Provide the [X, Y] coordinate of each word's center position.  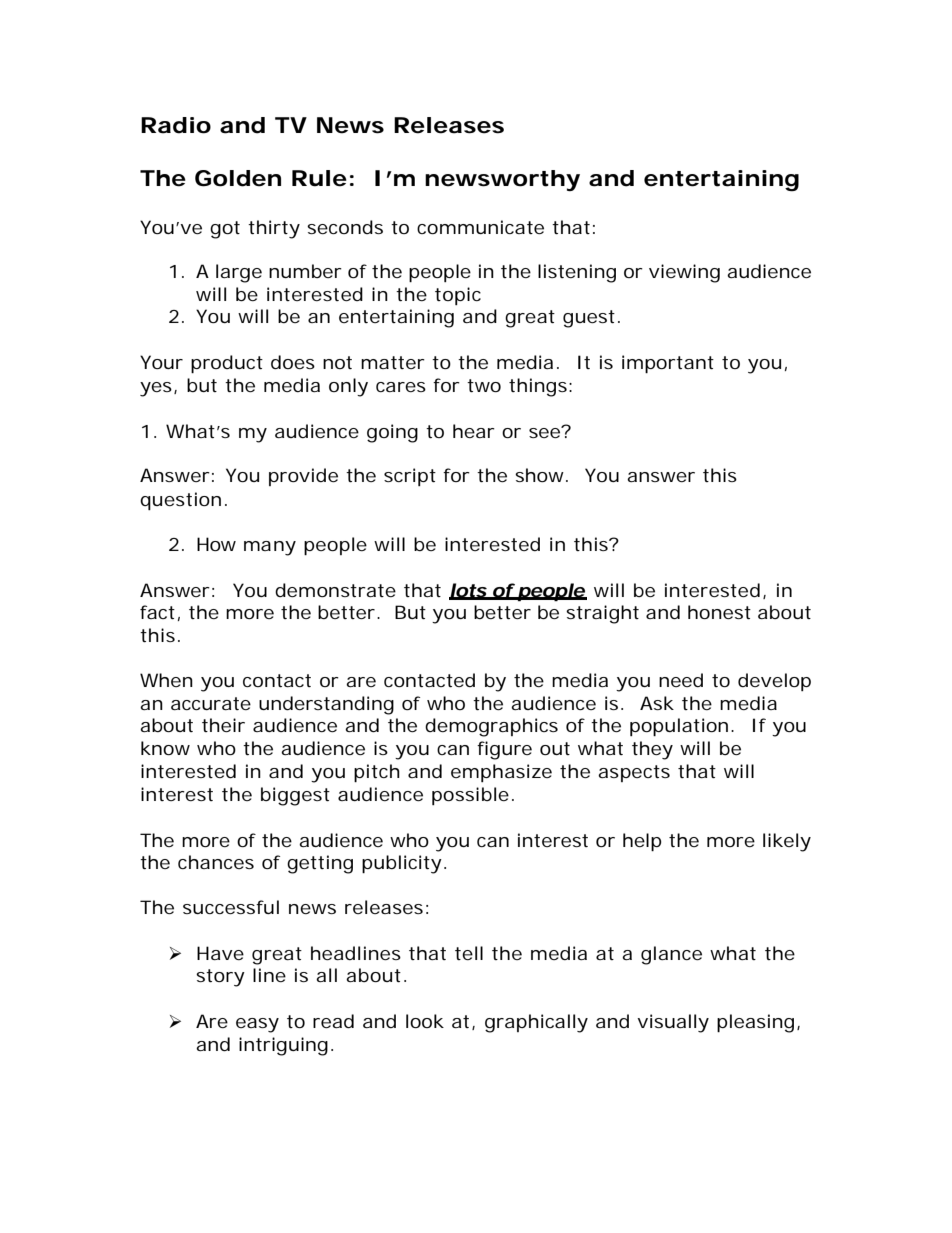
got [225, 230]
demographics [491, 727]
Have [220, 953]
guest [589, 319]
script [410, 477]
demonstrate [335, 590]
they [652, 750]
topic [458, 296]
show [539, 475]
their [223, 725]
